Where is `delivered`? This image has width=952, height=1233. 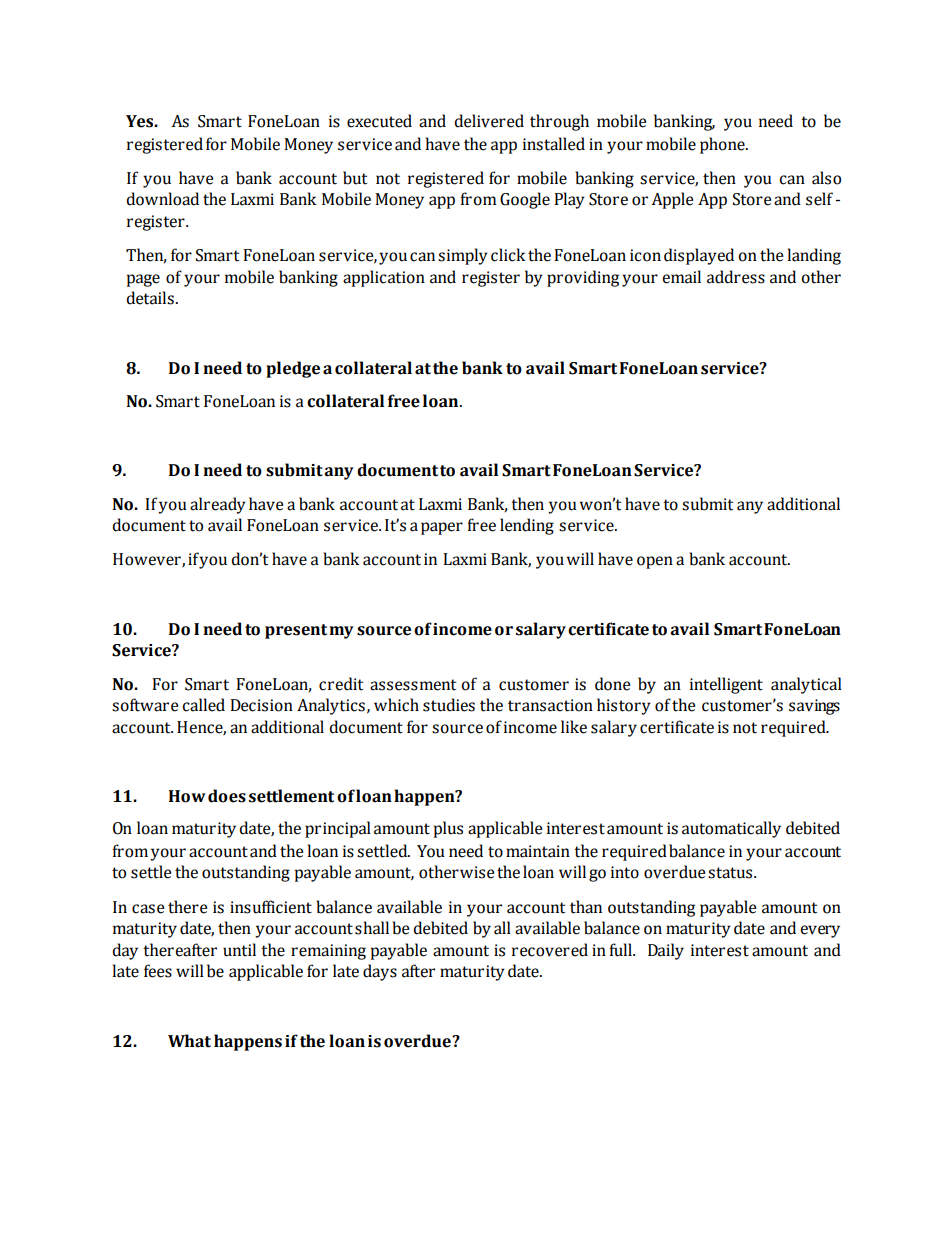 delivered is located at coordinates (489, 121).
